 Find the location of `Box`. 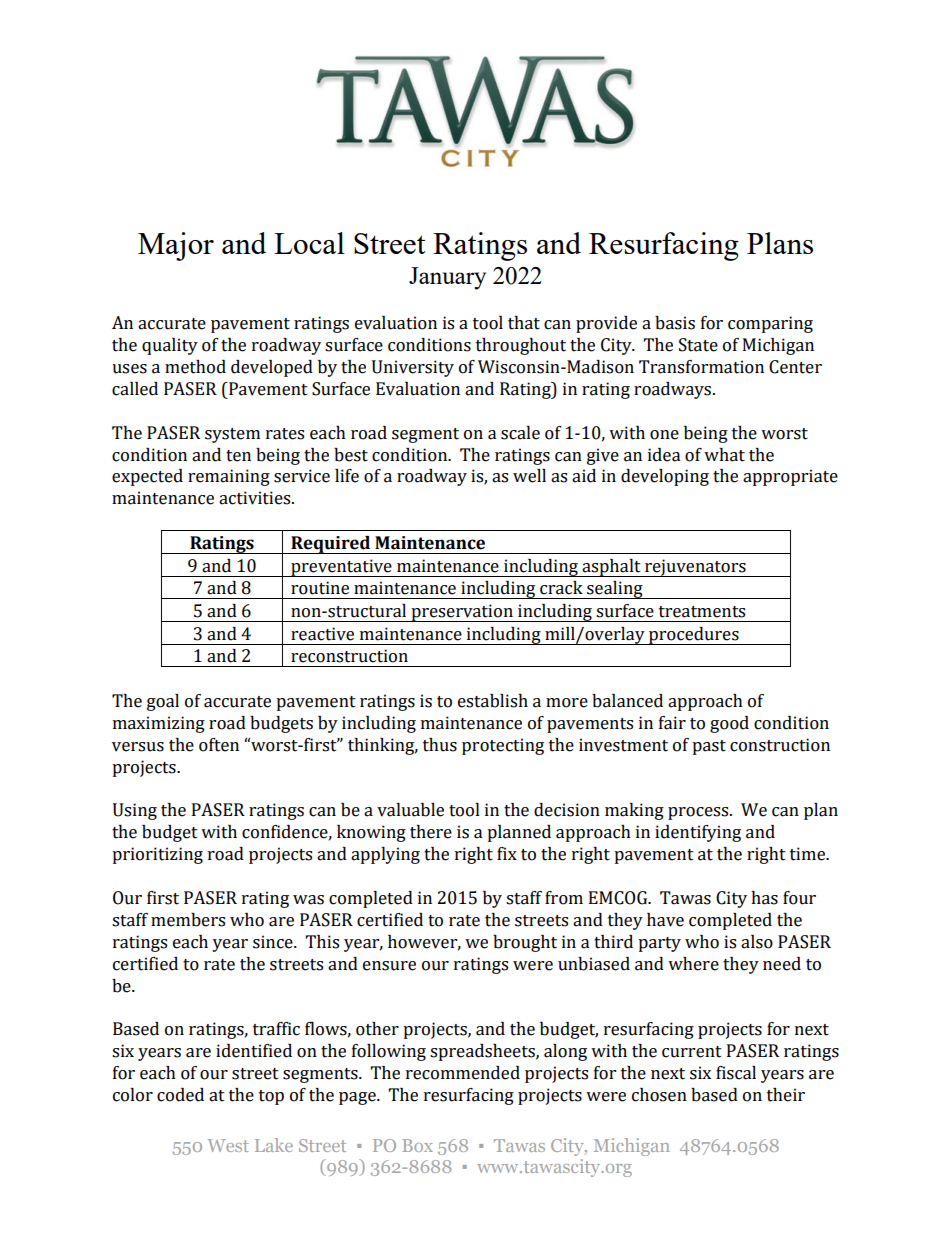

Box is located at coordinates (417, 1145).
